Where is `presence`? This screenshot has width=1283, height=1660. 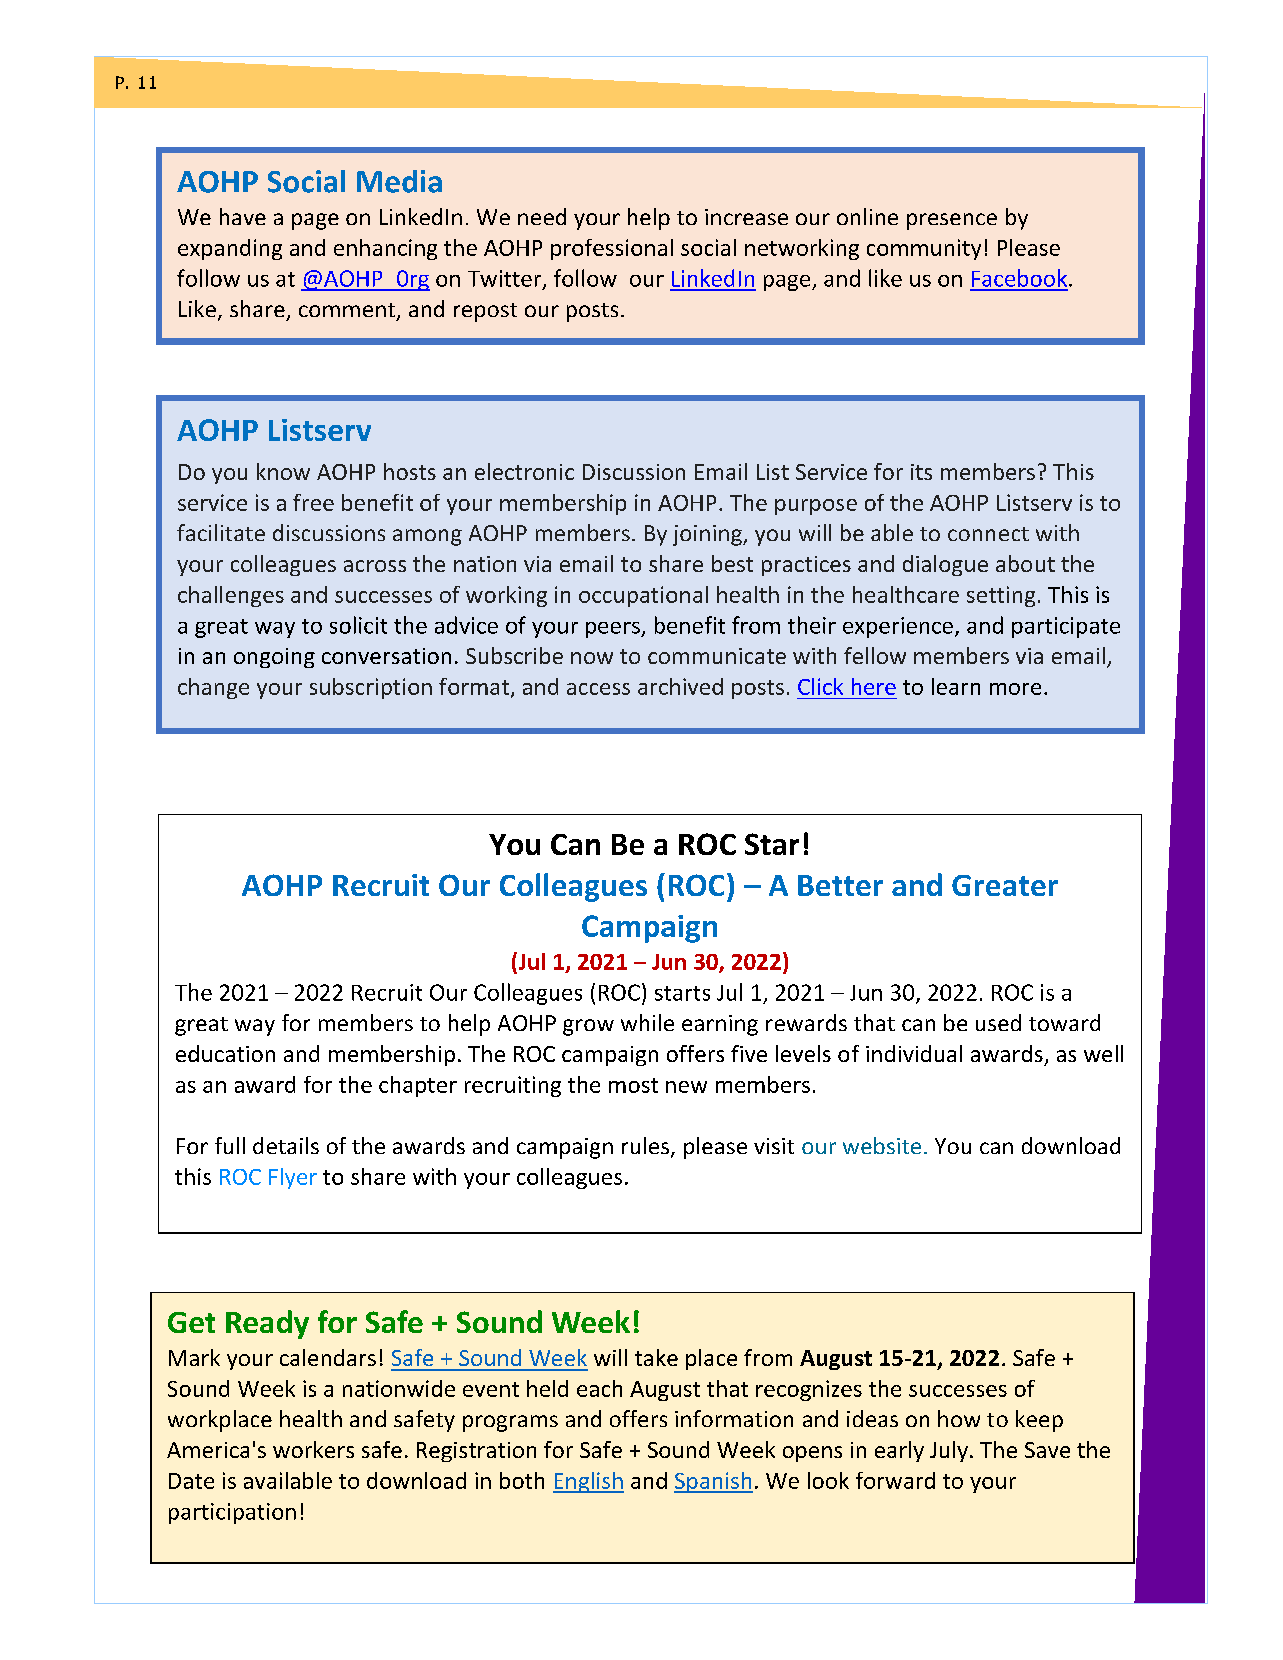 presence is located at coordinates (952, 221).
